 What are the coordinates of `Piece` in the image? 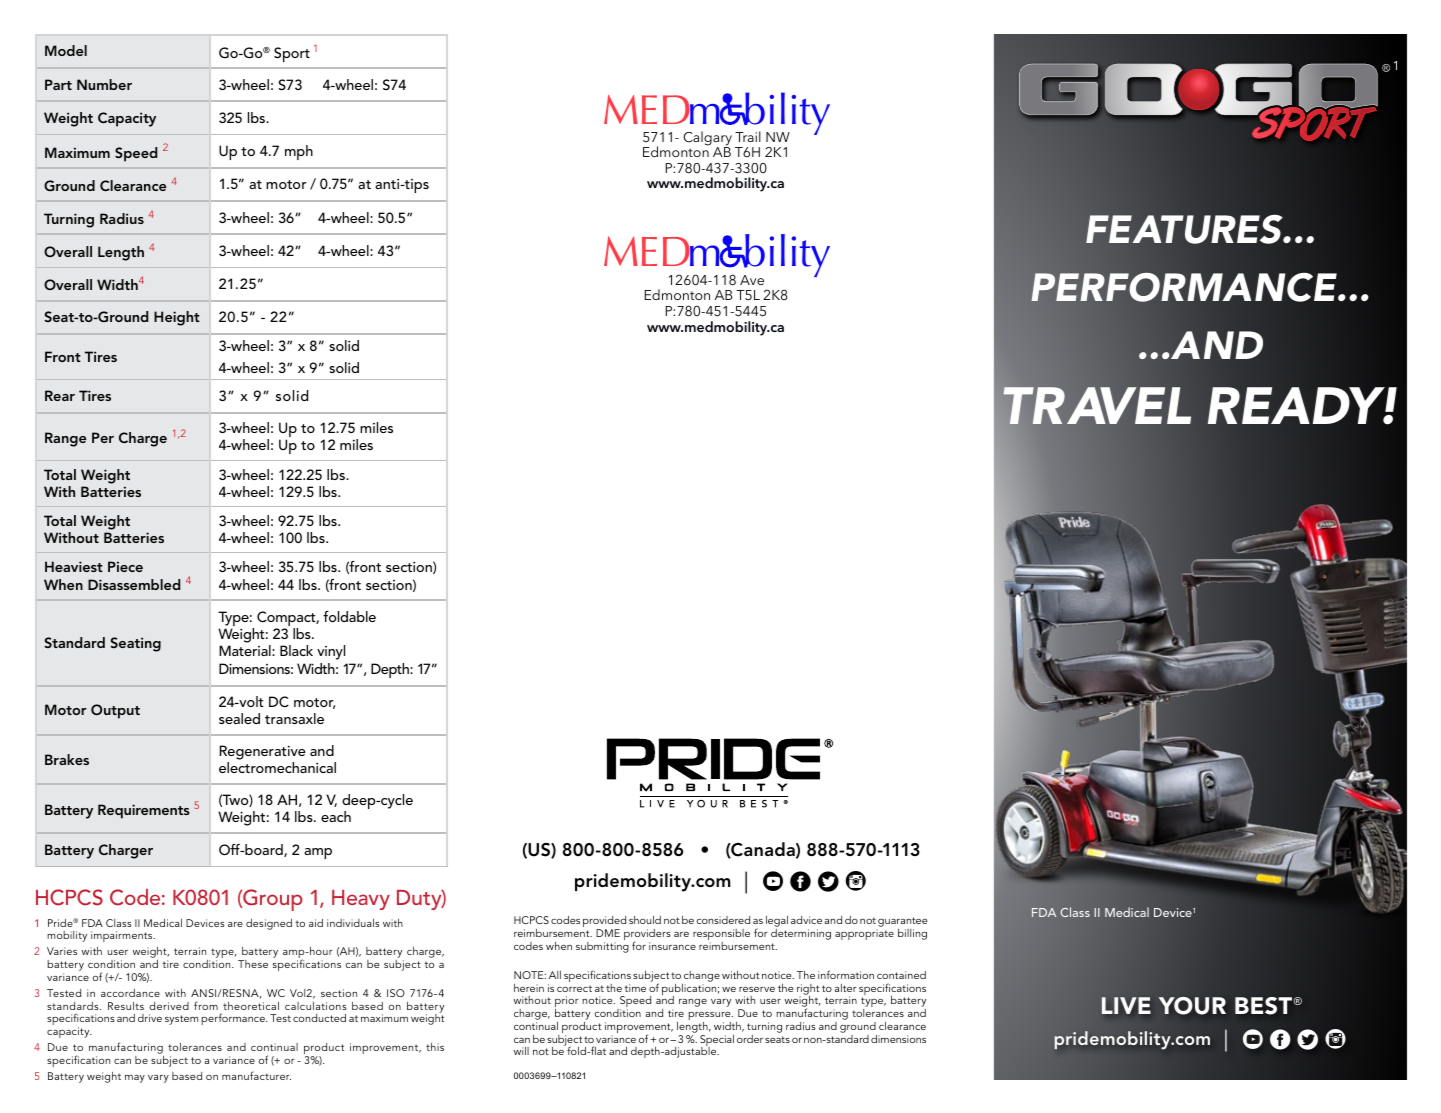 It's located at (125, 566).
